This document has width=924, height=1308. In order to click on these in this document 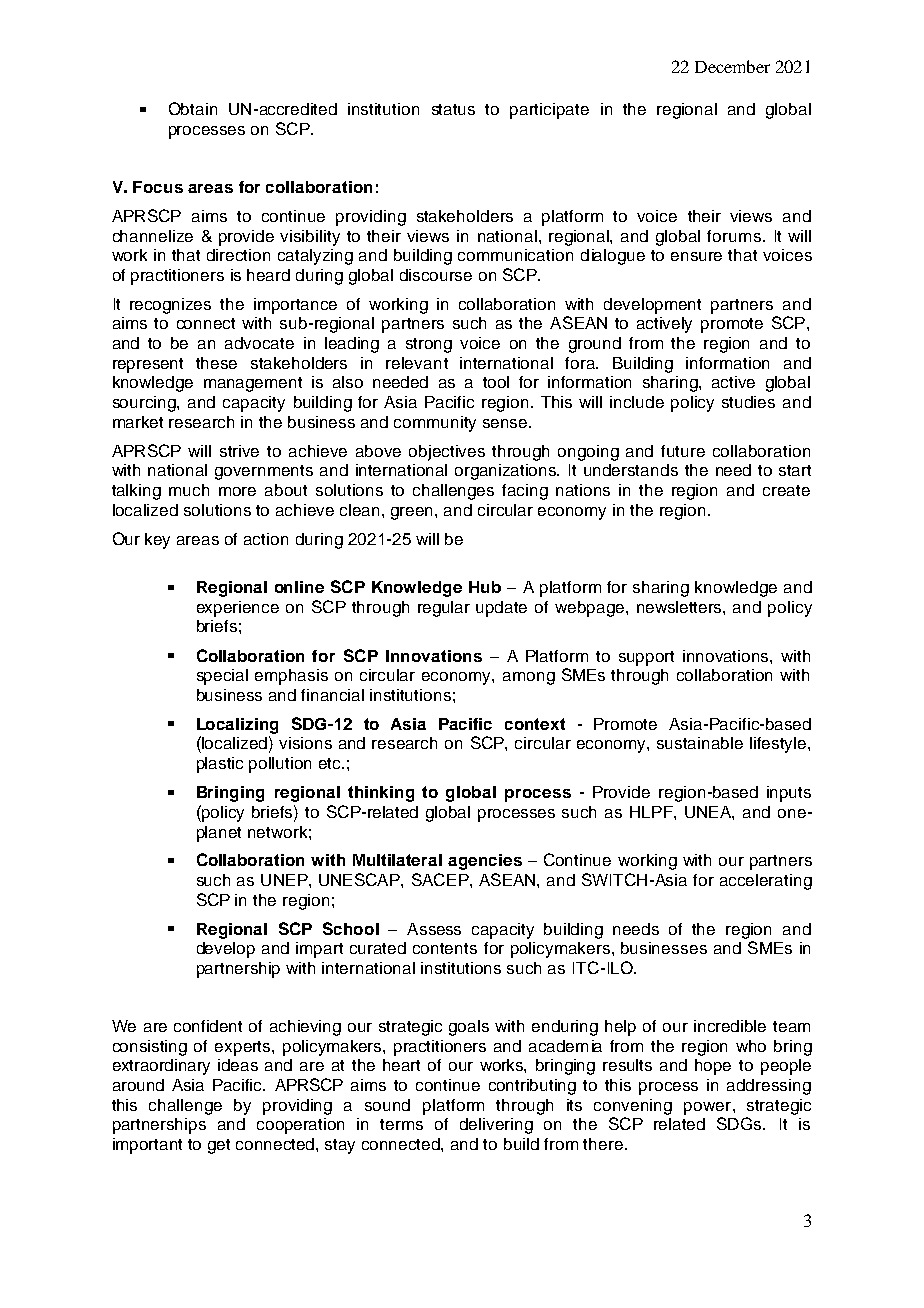, I will do `click(216, 363)`.
